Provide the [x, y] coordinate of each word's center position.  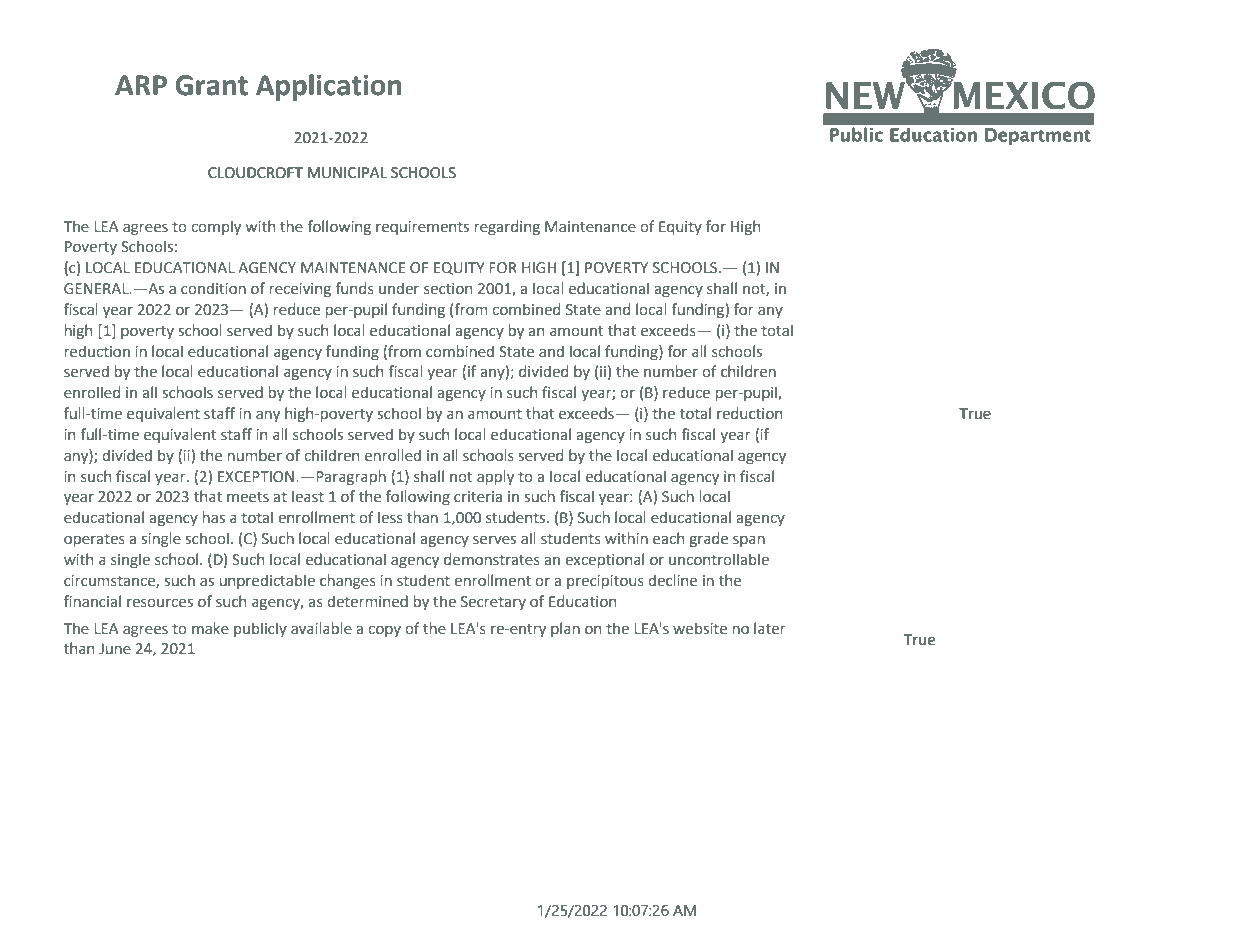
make [210, 628]
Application [329, 87]
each [668, 538]
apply [495, 477]
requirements [422, 228]
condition [213, 288]
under [399, 288]
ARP [141, 85]
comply [216, 227]
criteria [478, 497]
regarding [507, 227]
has [214, 517]
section [448, 289]
